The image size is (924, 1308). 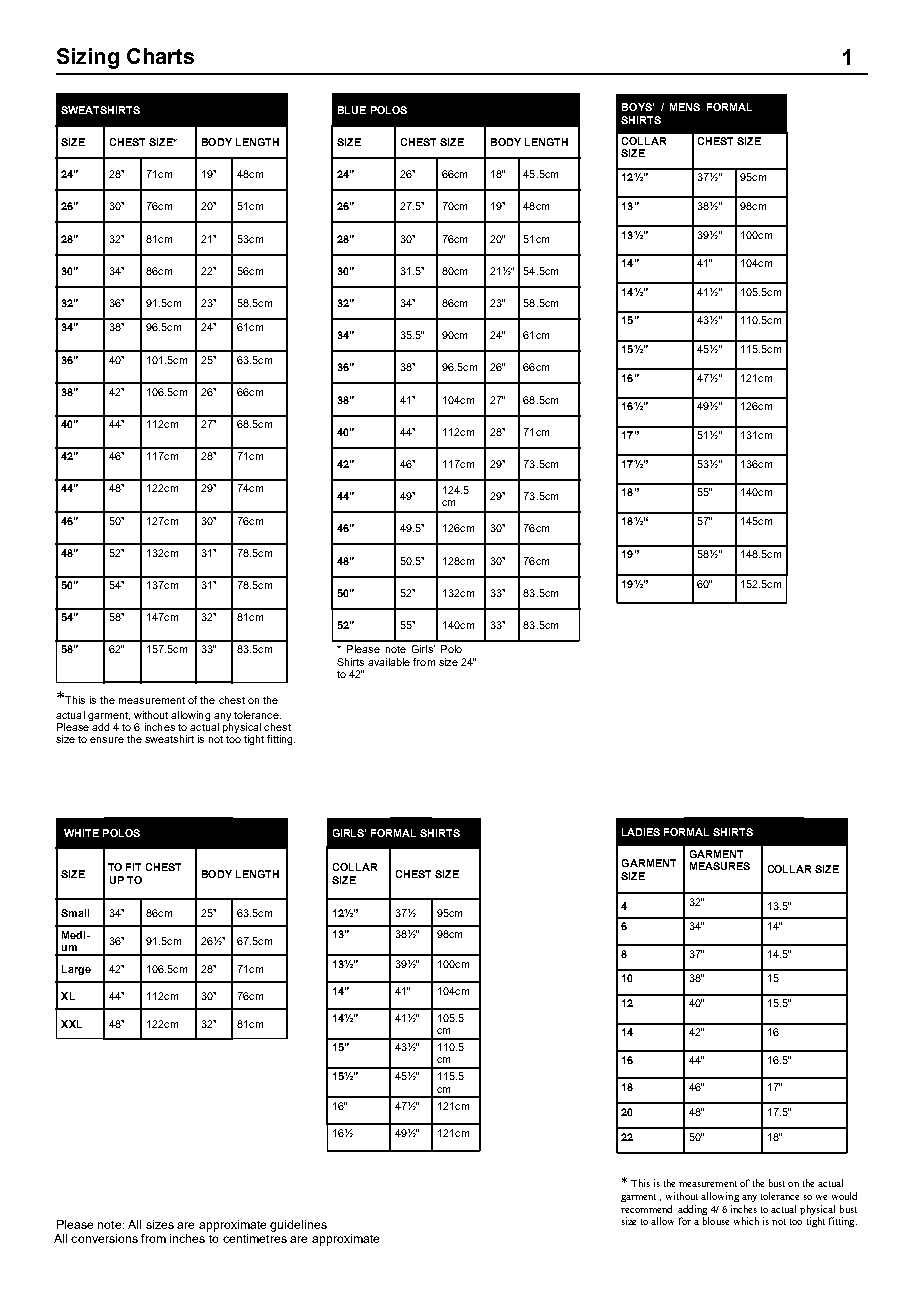 What do you see at coordinates (160, 56) in the document?
I see `Charts` at bounding box center [160, 56].
